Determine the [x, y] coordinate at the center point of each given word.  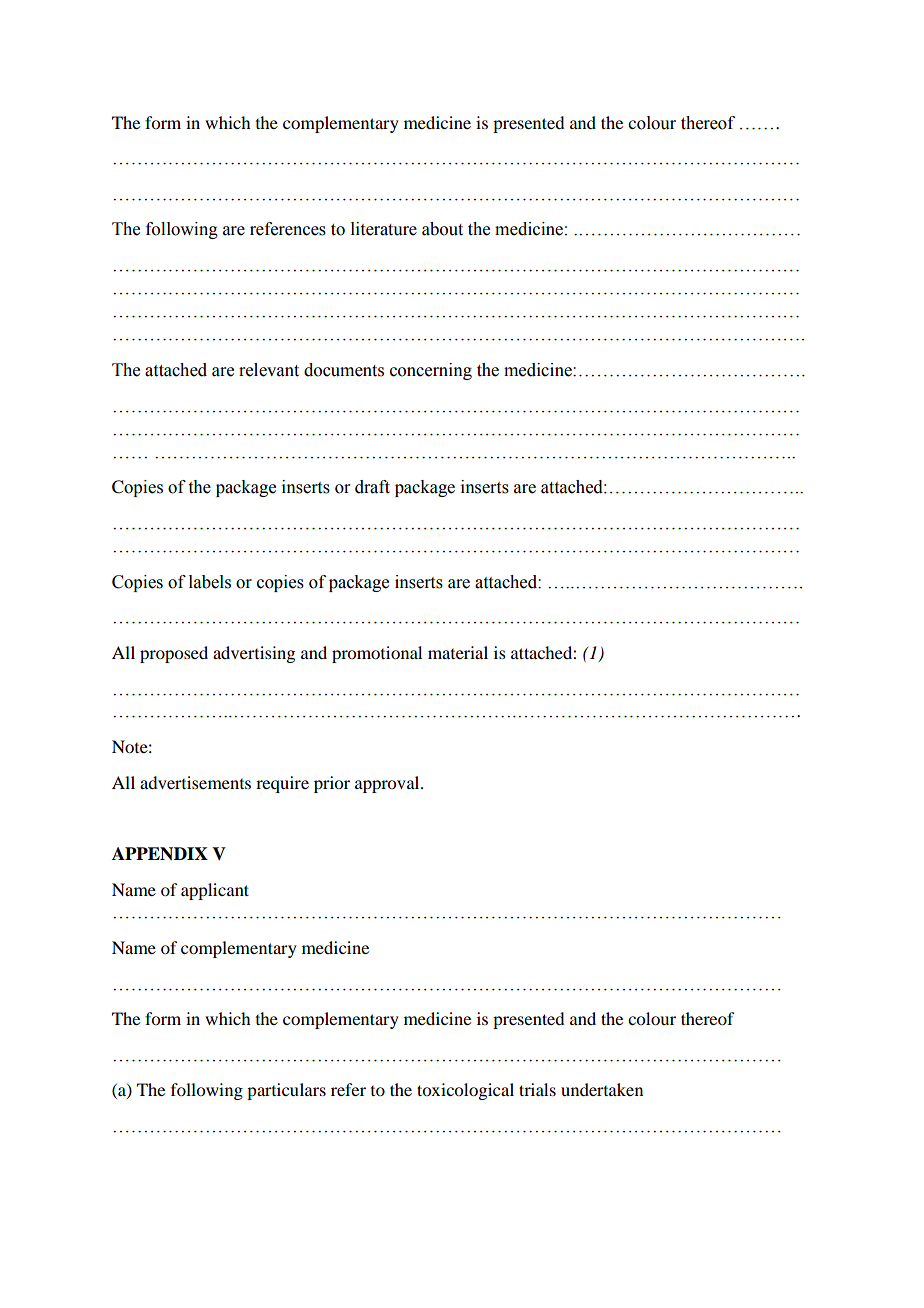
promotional [377, 654]
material [458, 652]
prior [332, 784]
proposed [174, 654]
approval [388, 784]
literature [384, 229]
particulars [286, 1091]
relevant [269, 370]
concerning [431, 371]
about [442, 229]
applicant [215, 891]
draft [372, 487]
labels [210, 582]
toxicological [465, 1091]
